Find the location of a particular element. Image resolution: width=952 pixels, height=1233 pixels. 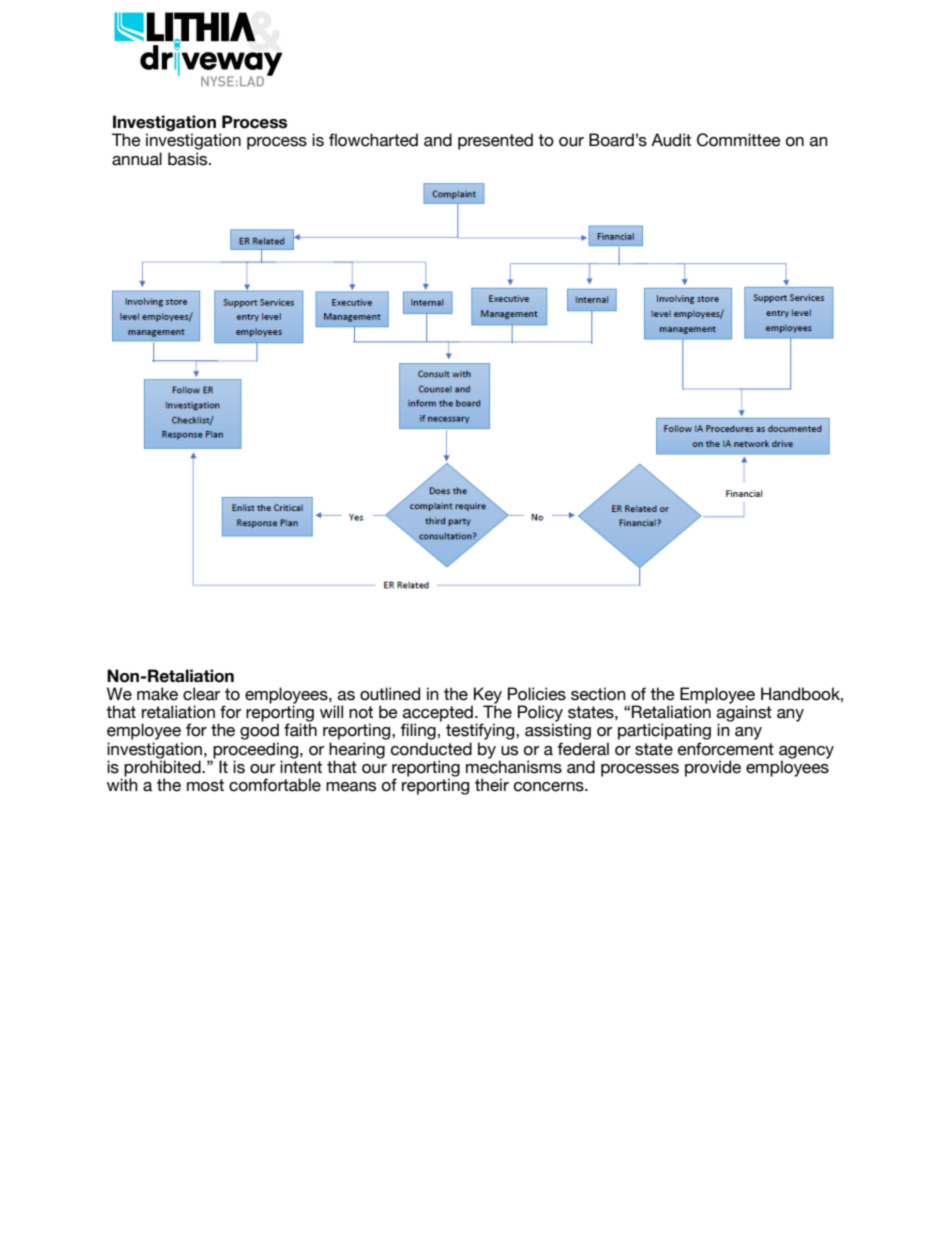

against is located at coordinates (744, 713).
